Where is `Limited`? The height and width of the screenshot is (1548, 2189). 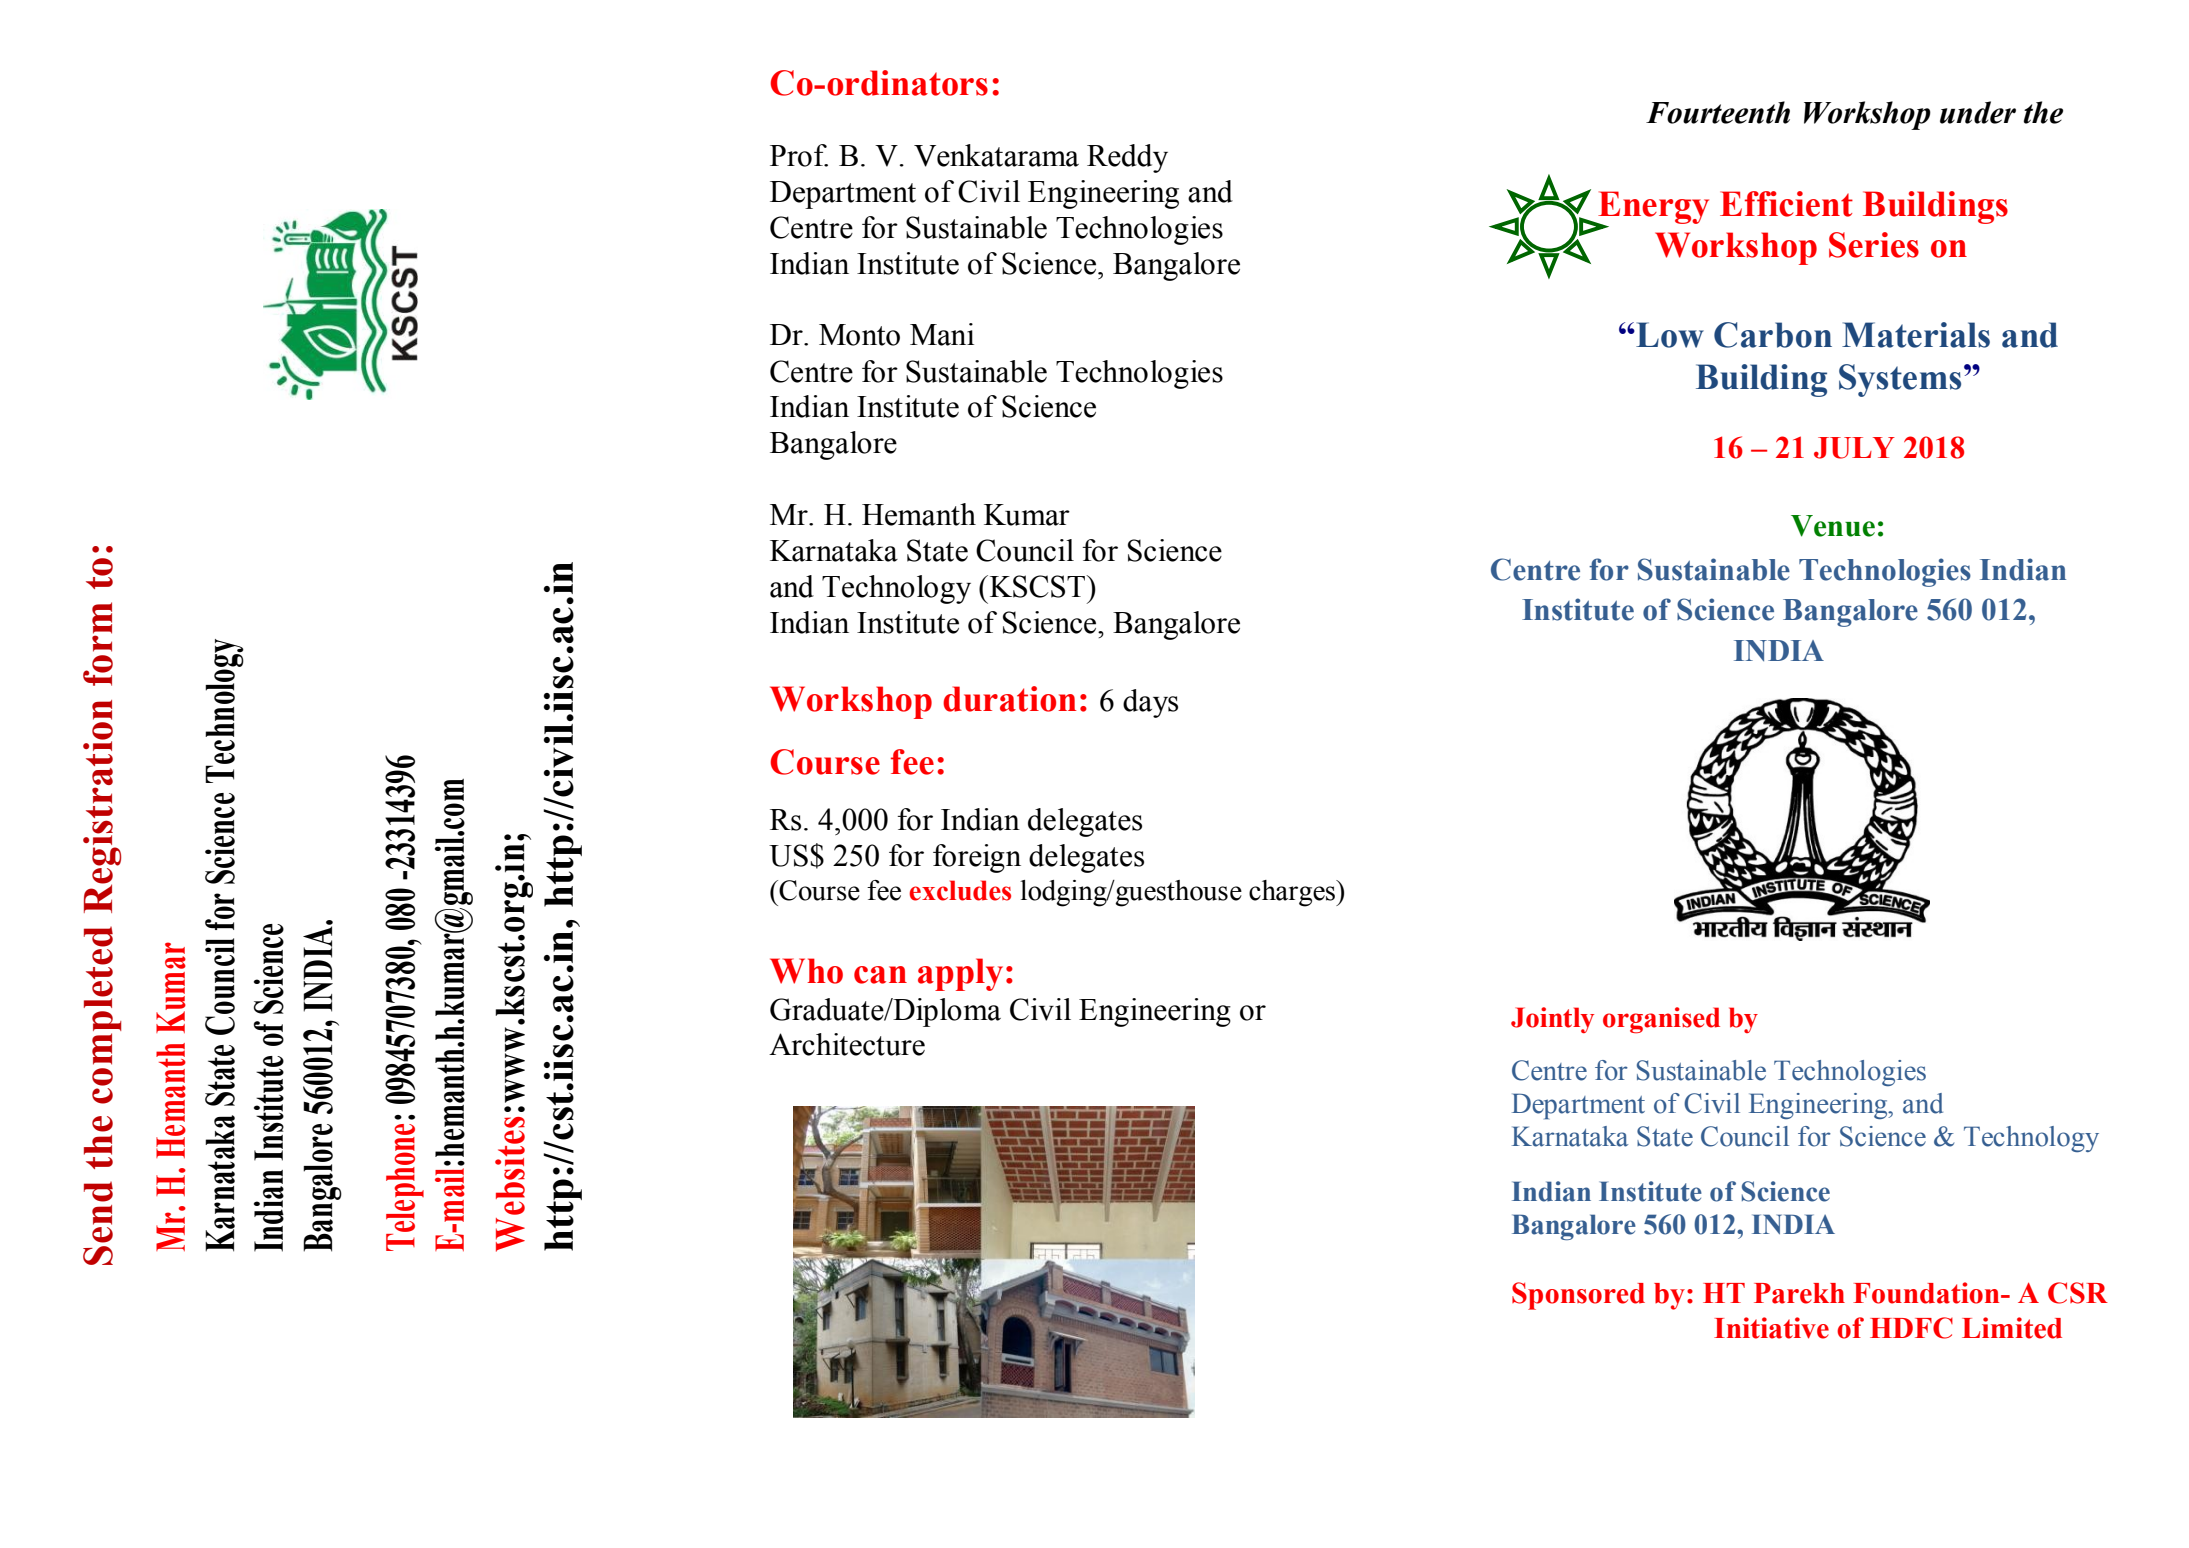 Limited is located at coordinates (2012, 1328).
